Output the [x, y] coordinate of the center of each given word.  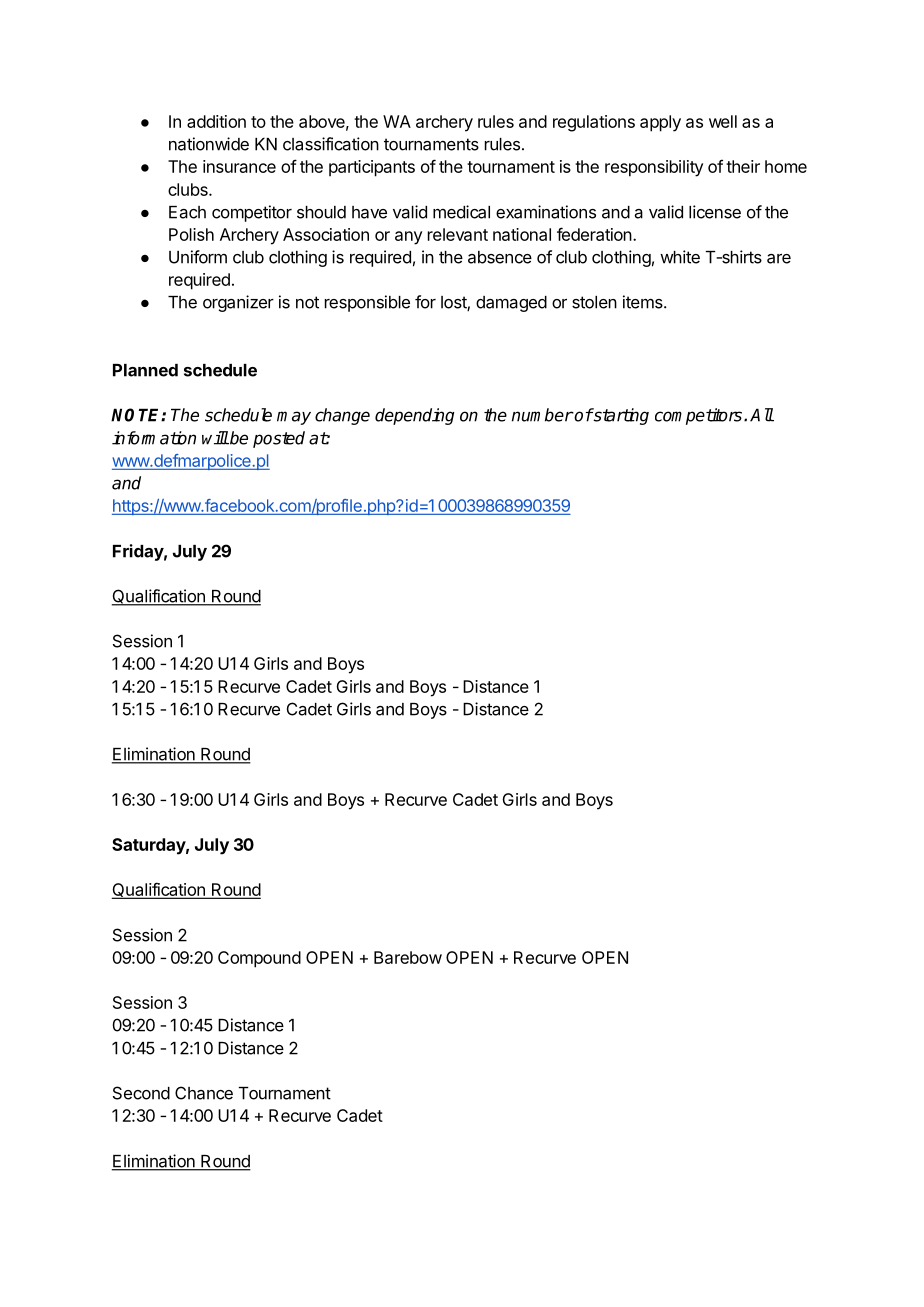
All [762, 415]
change [342, 416]
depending [414, 416]
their [743, 166]
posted [279, 439]
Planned [145, 370]
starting [620, 416]
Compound [259, 959]
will [215, 438]
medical [461, 212]
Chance [204, 1093]
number [542, 415]
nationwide [209, 144]
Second [141, 1093]
